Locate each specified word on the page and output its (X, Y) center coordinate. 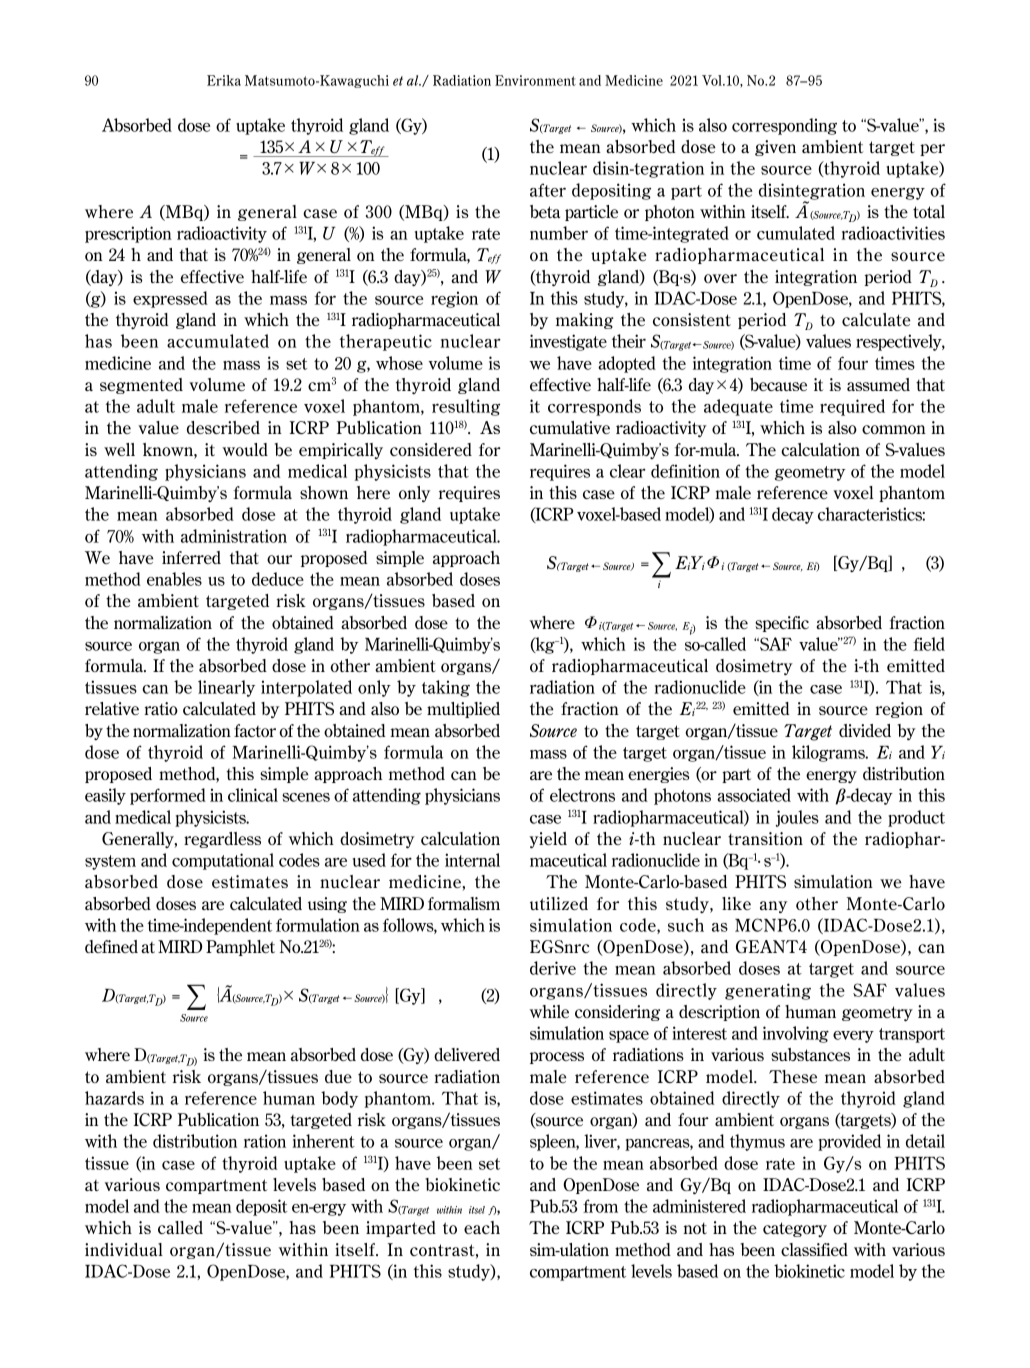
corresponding (784, 126)
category (795, 1229)
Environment (535, 80)
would (245, 449)
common (894, 429)
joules (797, 818)
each (482, 1227)
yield (548, 840)
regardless (222, 840)
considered (431, 449)
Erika (224, 80)
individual (124, 1249)
